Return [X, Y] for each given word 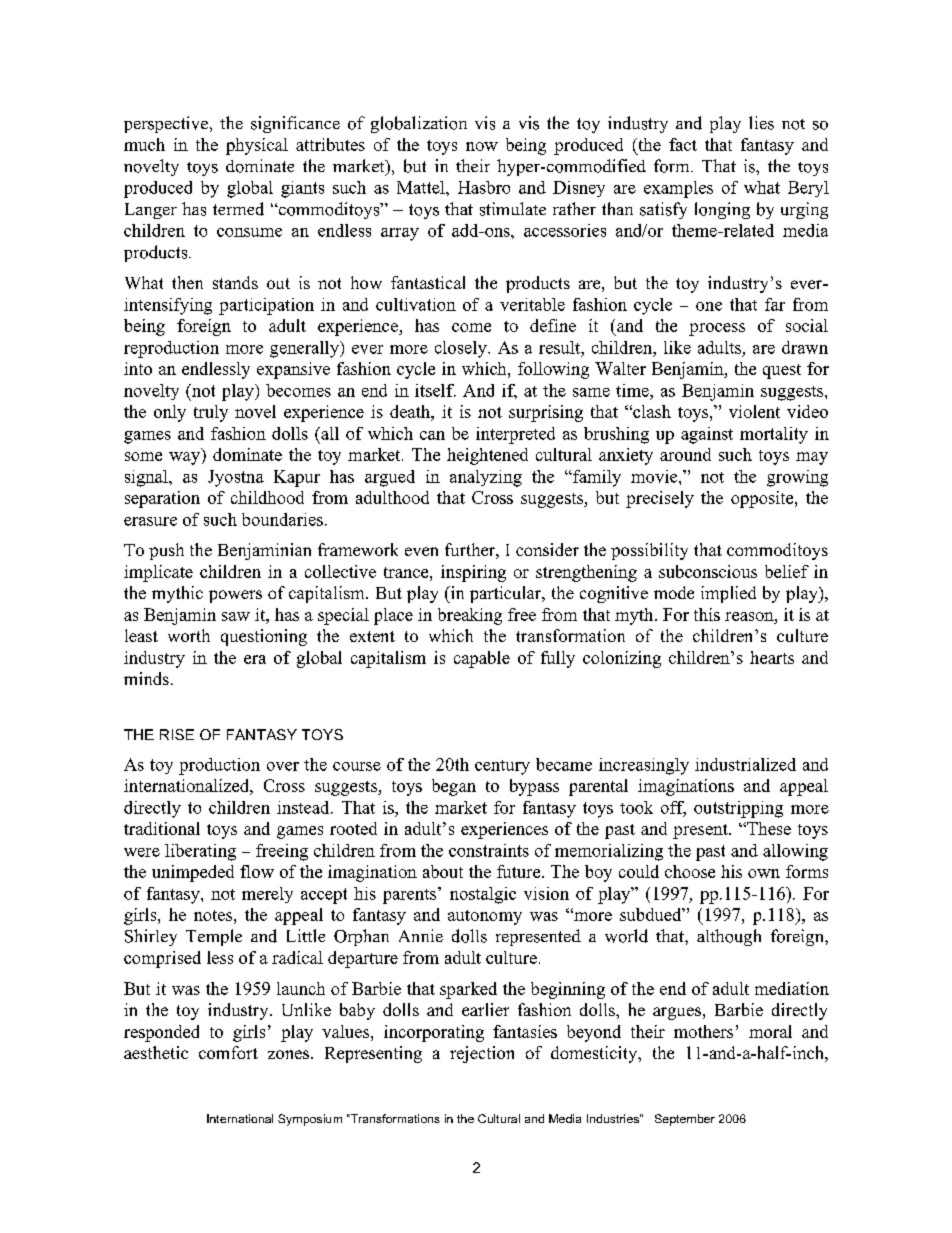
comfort [228, 1052]
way [186, 458]
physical [257, 146]
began [454, 787]
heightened [487, 456]
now [482, 146]
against [707, 435]
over [283, 766]
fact [683, 144]
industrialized [745, 764]
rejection [482, 1054]
